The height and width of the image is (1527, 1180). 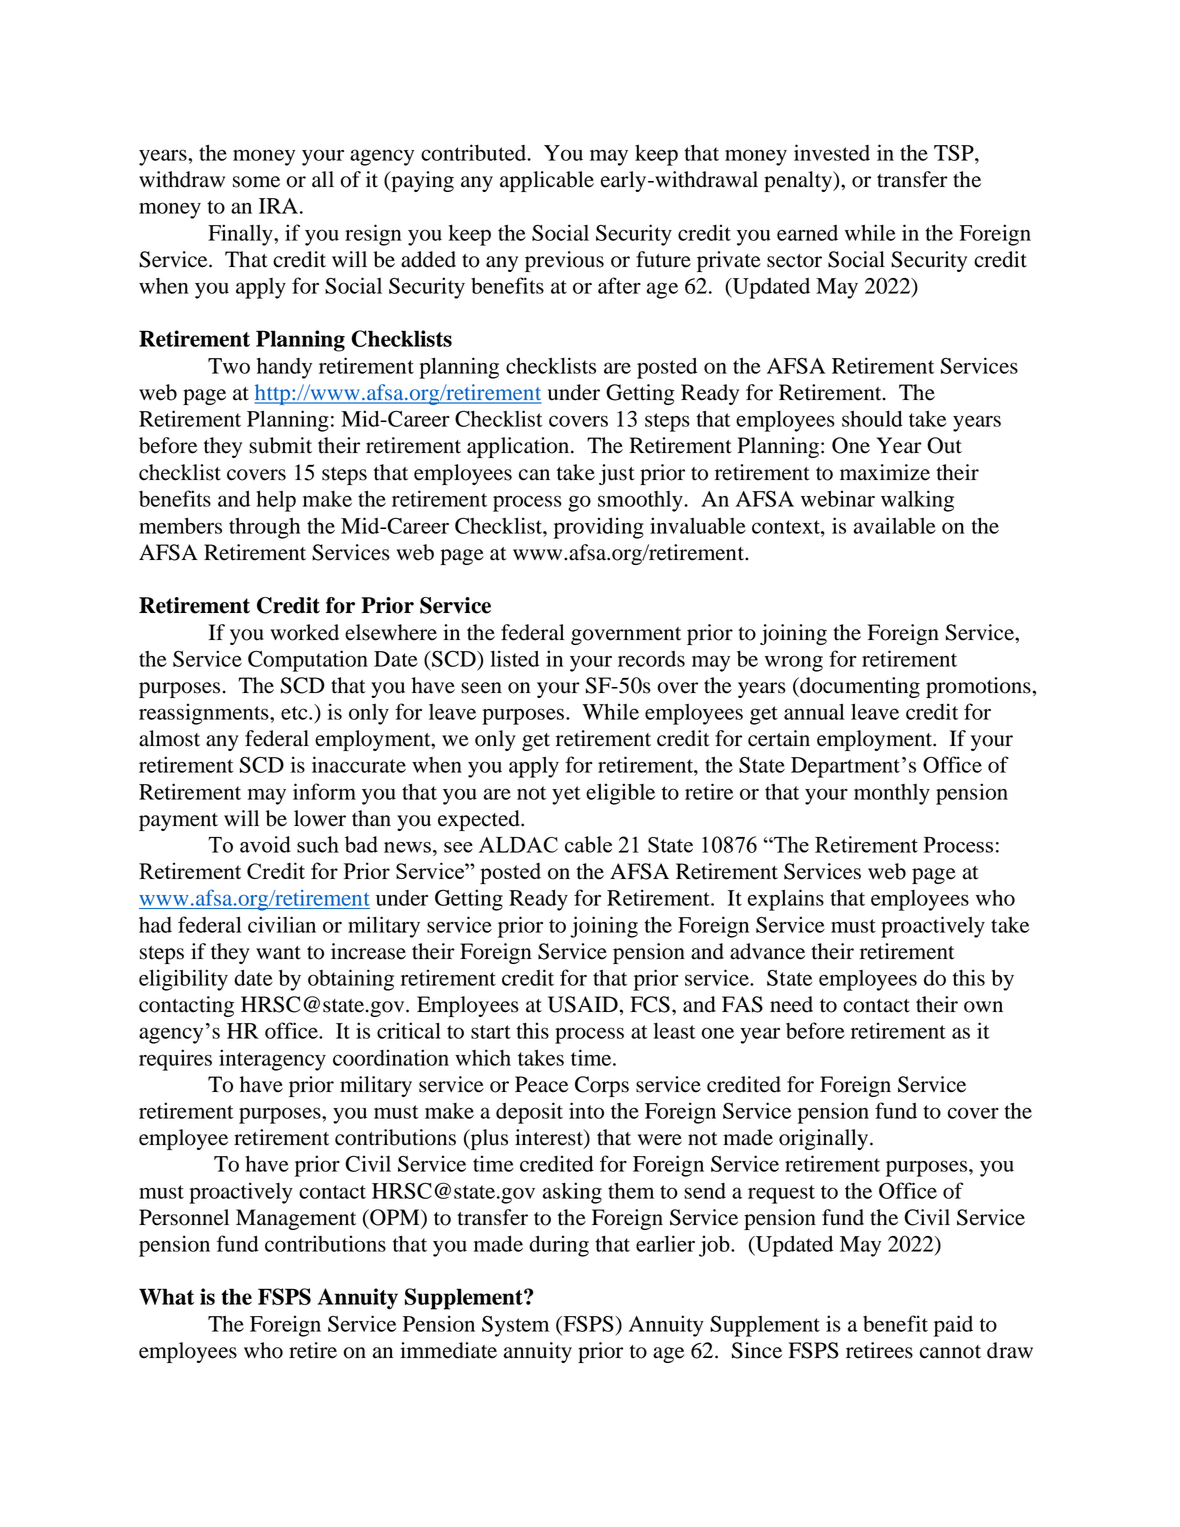 What do you see at coordinates (278, 953) in the image?
I see `want` at bounding box center [278, 953].
